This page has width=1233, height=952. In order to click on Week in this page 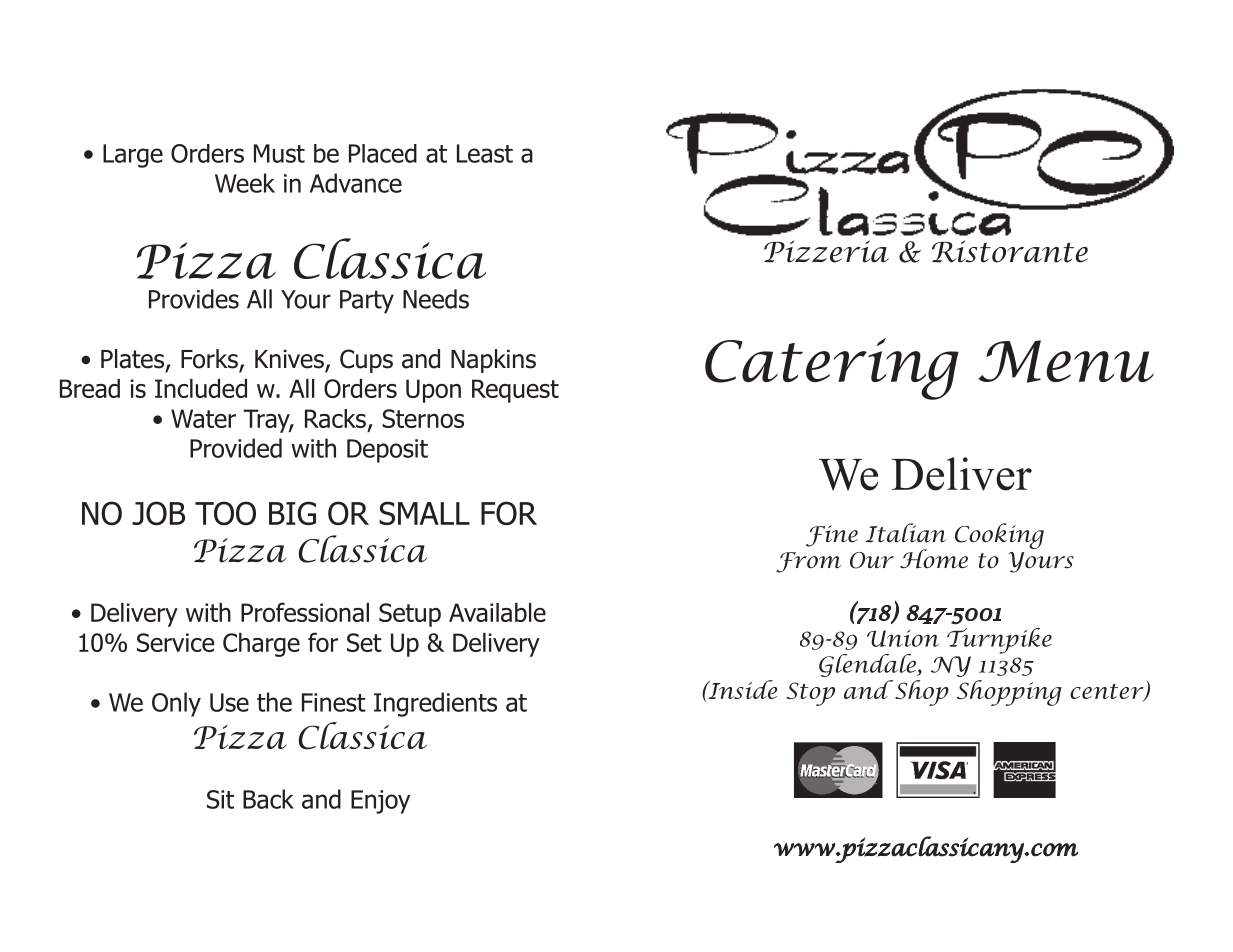, I will do `click(245, 183)`.
